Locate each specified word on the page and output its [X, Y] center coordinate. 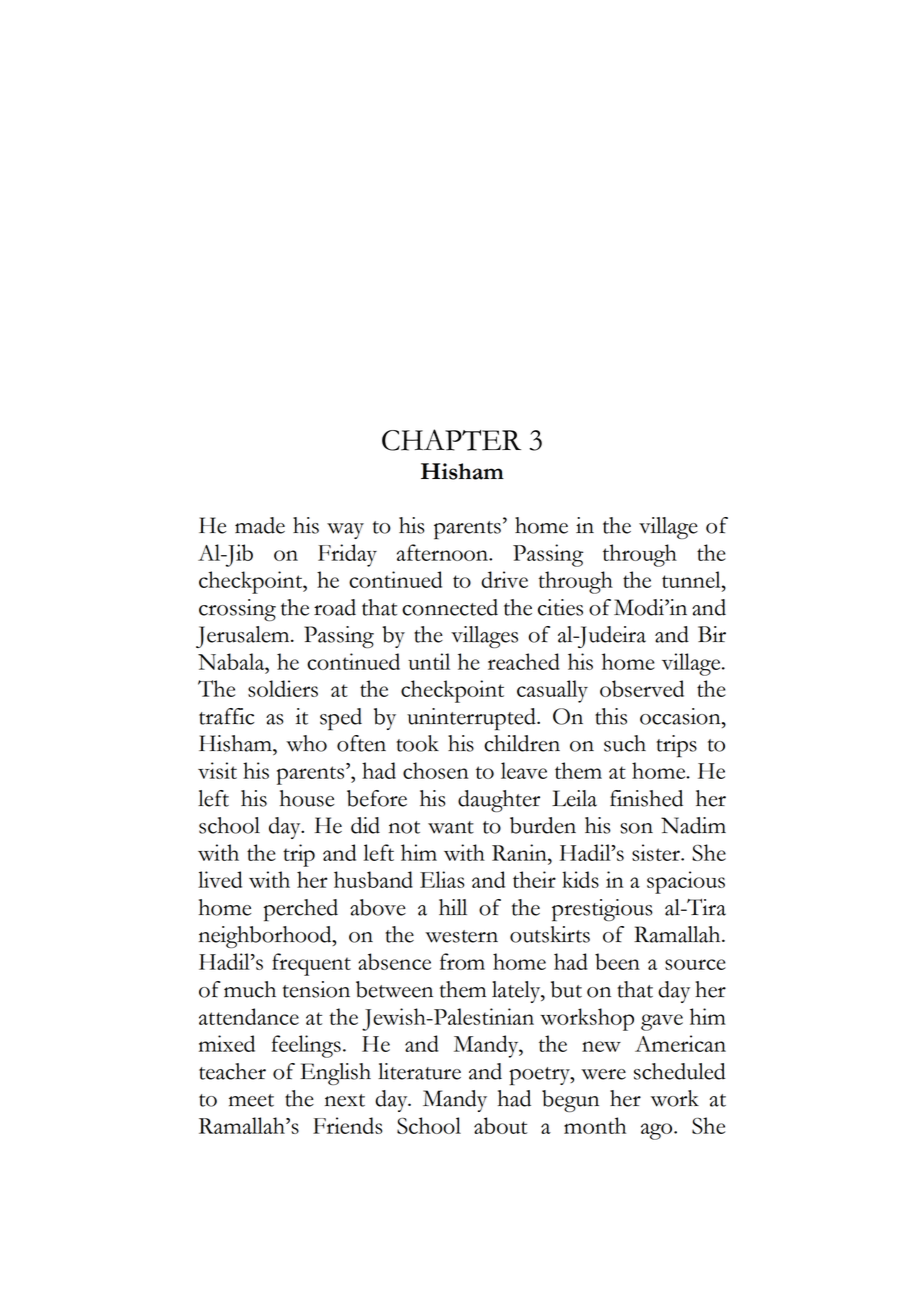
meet [251, 1100]
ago [658, 1131]
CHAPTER [451, 440]
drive [504, 579]
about [500, 1125]
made [260, 525]
